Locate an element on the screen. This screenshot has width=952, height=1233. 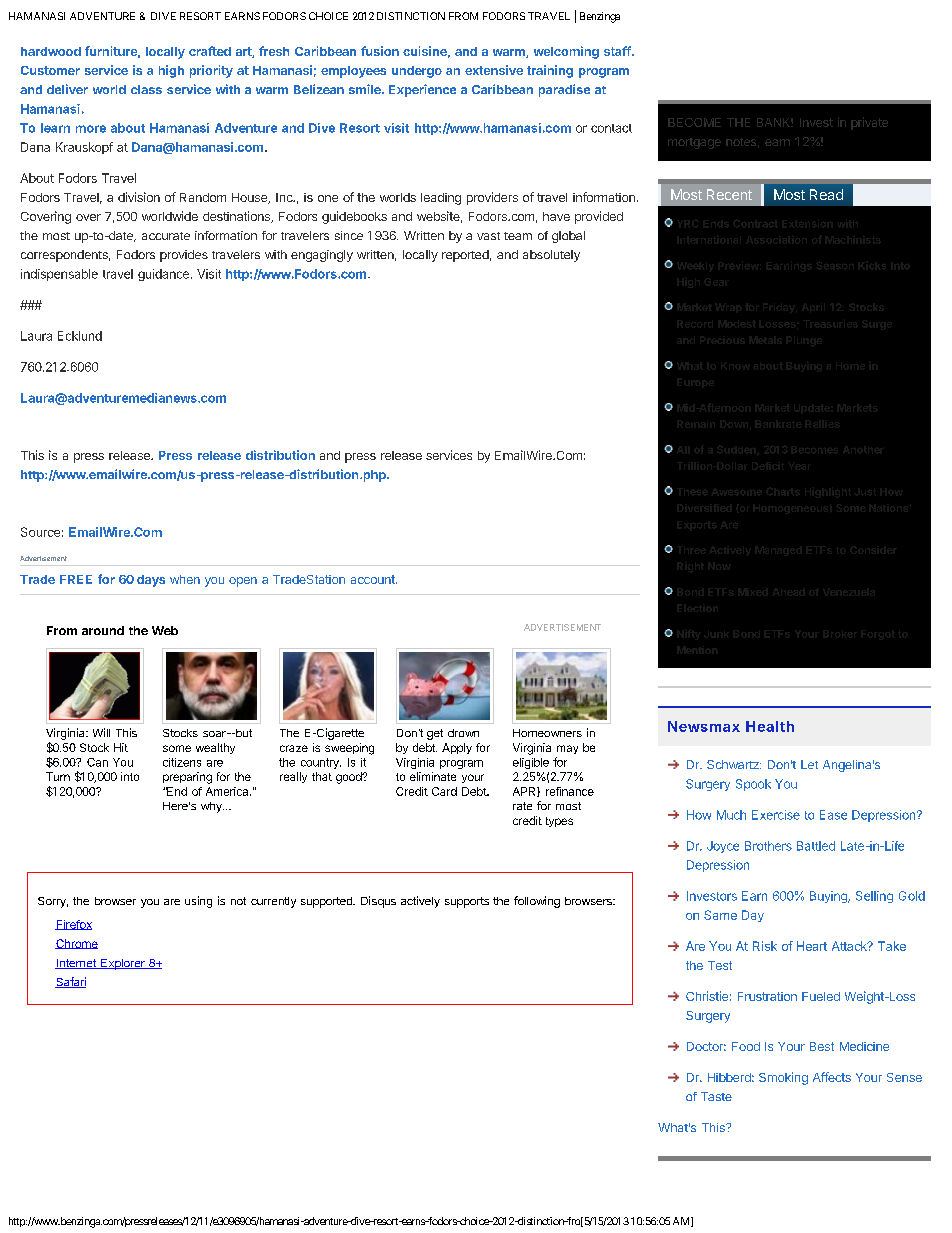
Read is located at coordinates (826, 194).
